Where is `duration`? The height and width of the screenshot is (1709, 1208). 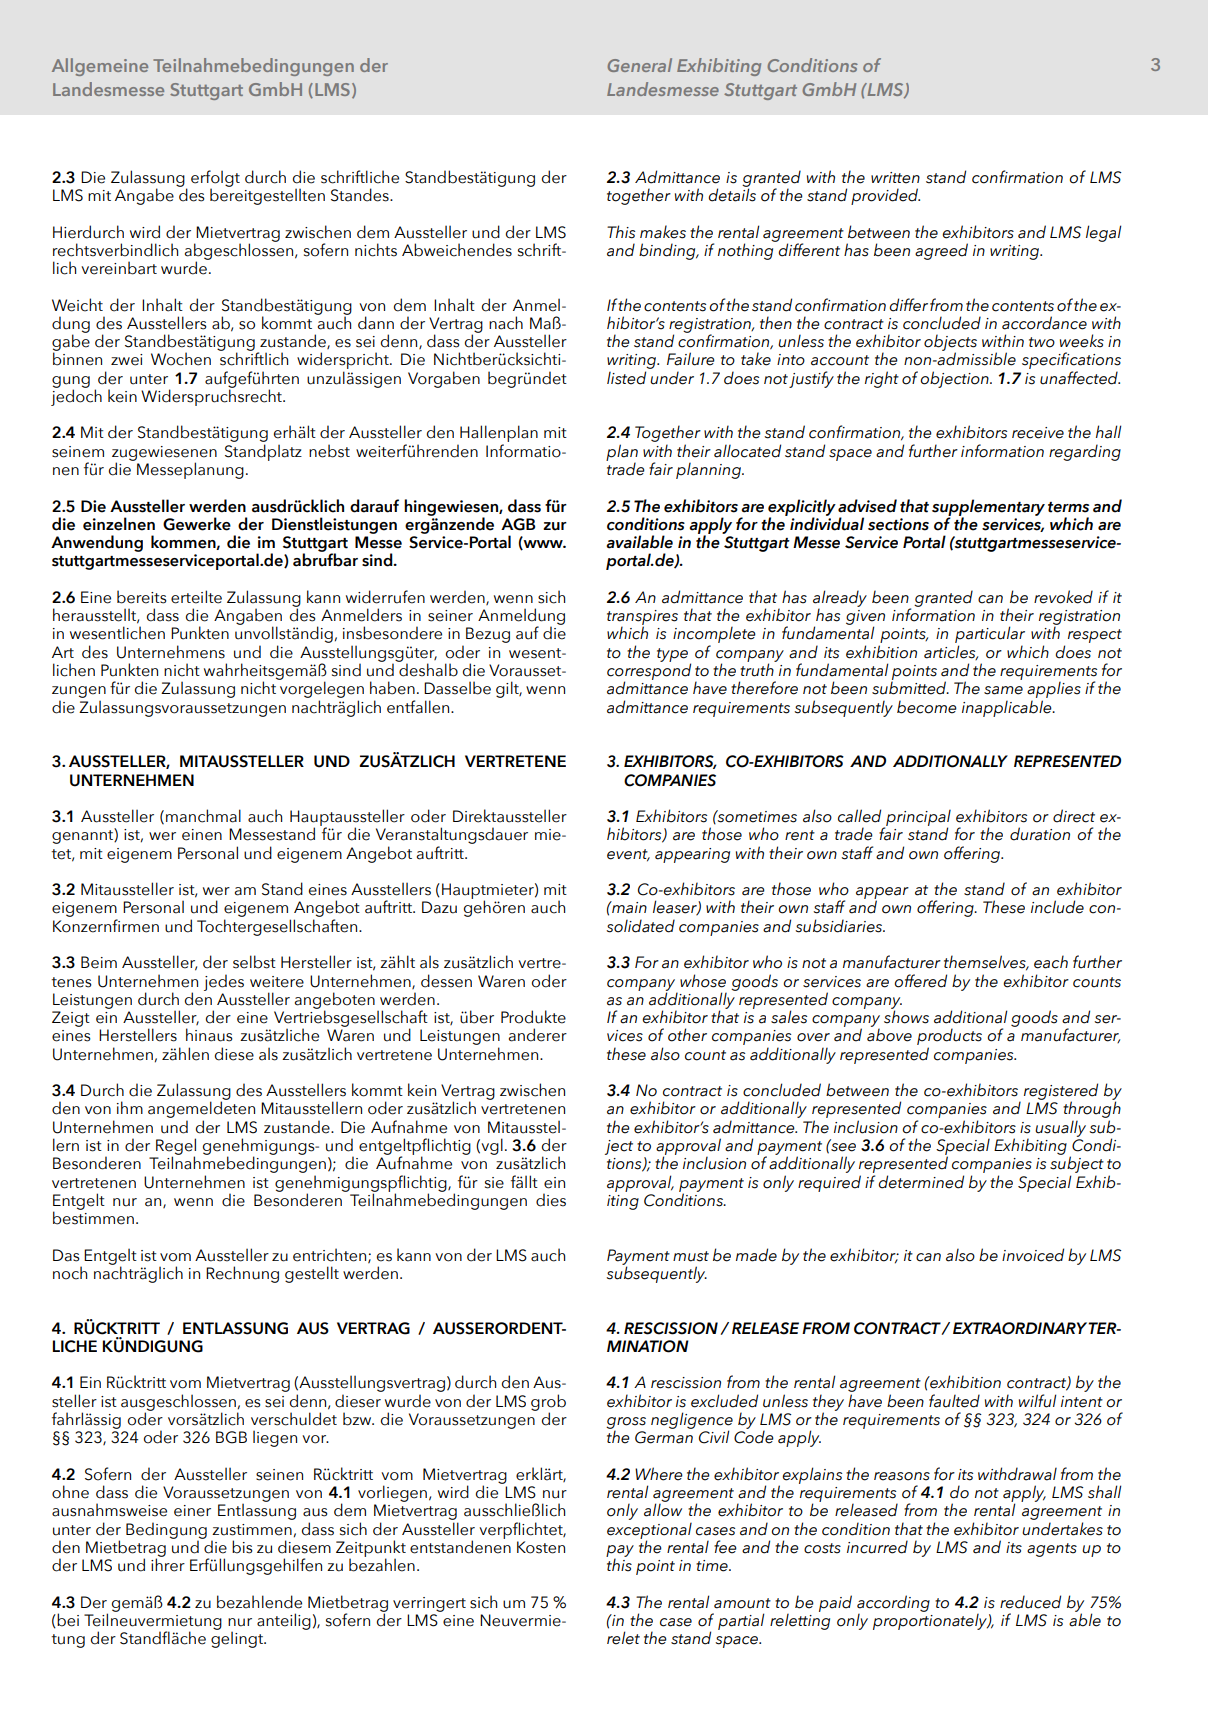
duration is located at coordinates (1040, 834).
